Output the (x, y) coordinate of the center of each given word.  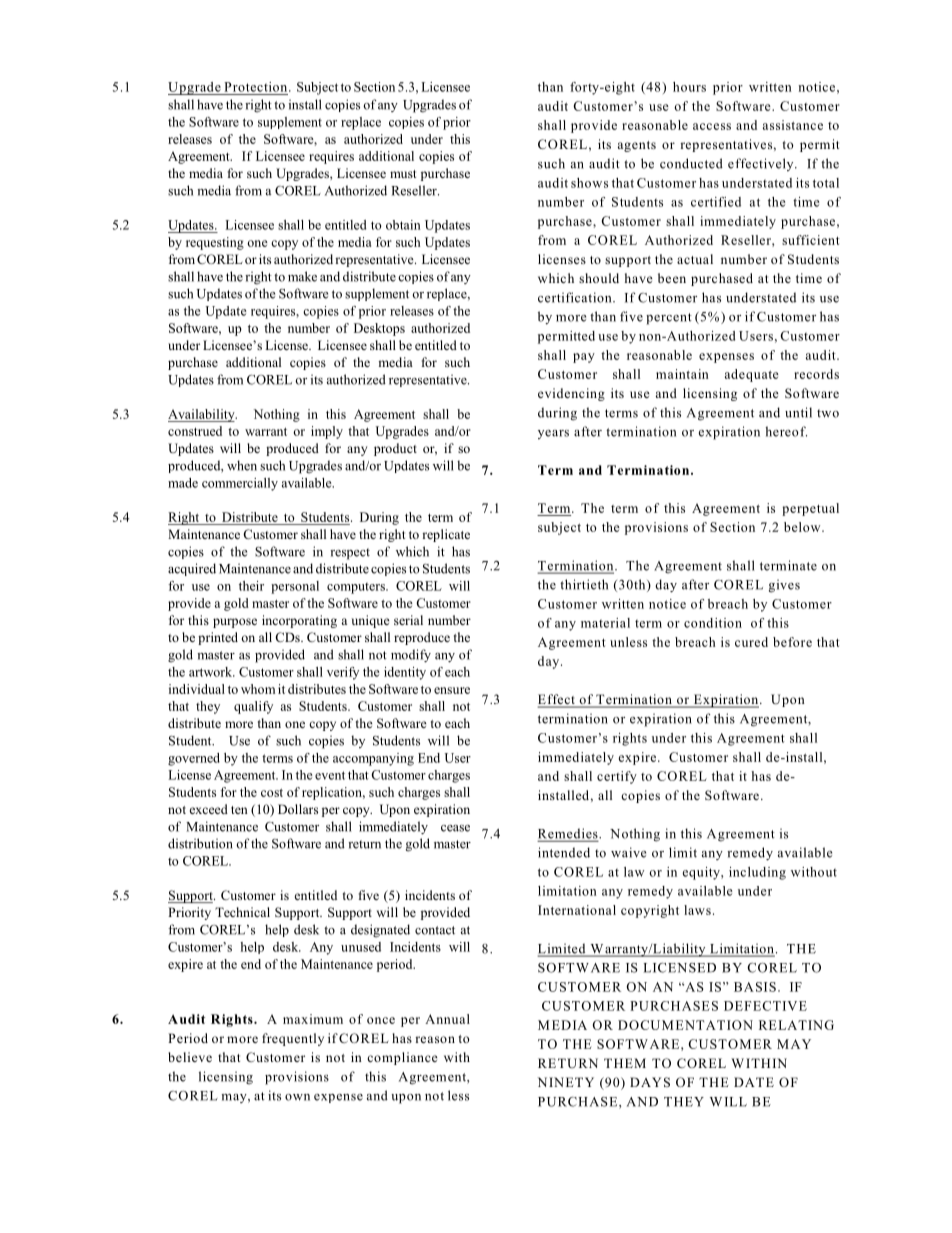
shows (589, 183)
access (712, 126)
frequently (293, 1039)
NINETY (566, 1082)
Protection (257, 87)
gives (784, 586)
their (251, 586)
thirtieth (584, 584)
